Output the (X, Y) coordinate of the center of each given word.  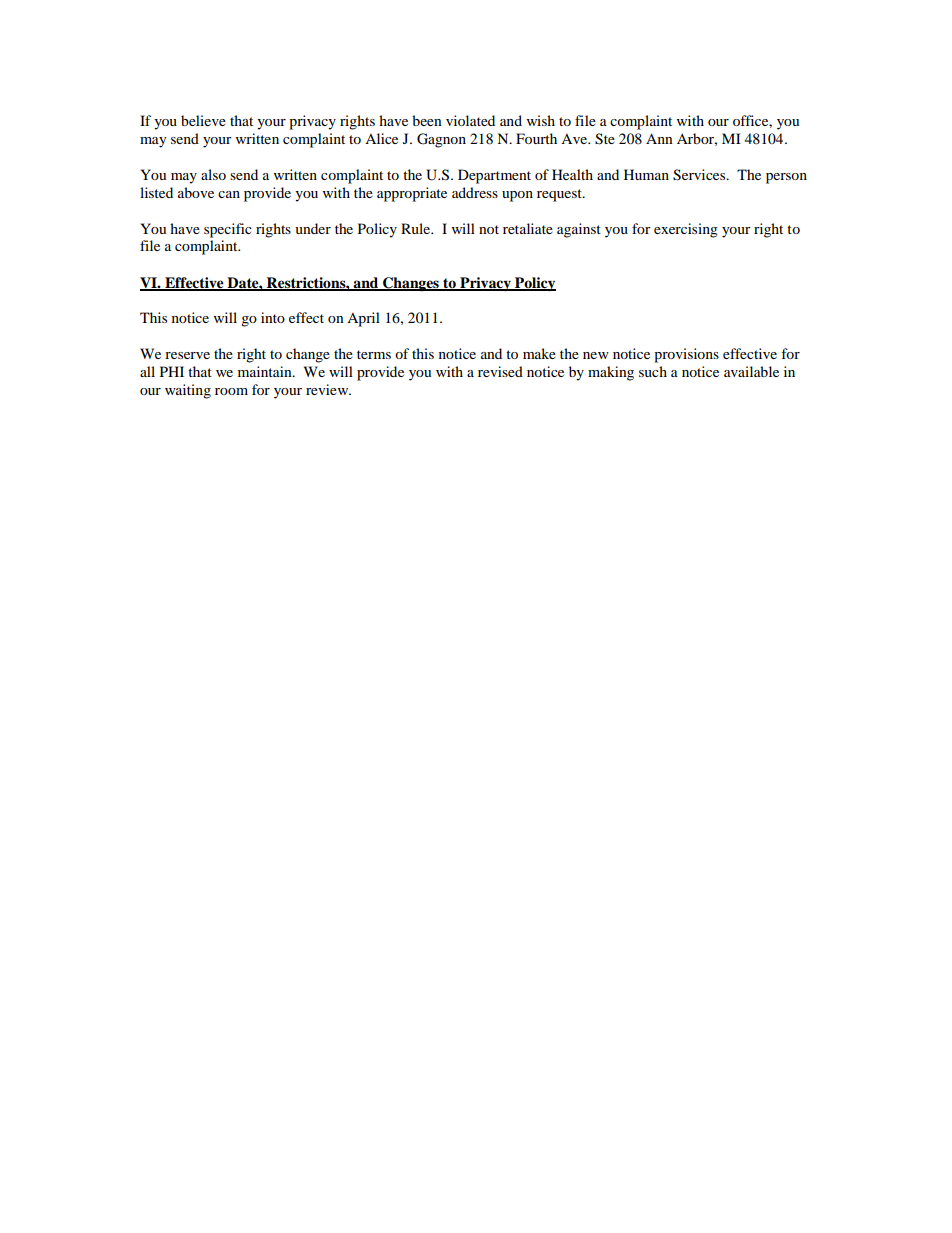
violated (470, 120)
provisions (686, 355)
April (363, 319)
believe (203, 120)
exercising (686, 230)
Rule (417, 228)
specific (228, 230)
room (231, 391)
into (273, 317)
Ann (659, 138)
